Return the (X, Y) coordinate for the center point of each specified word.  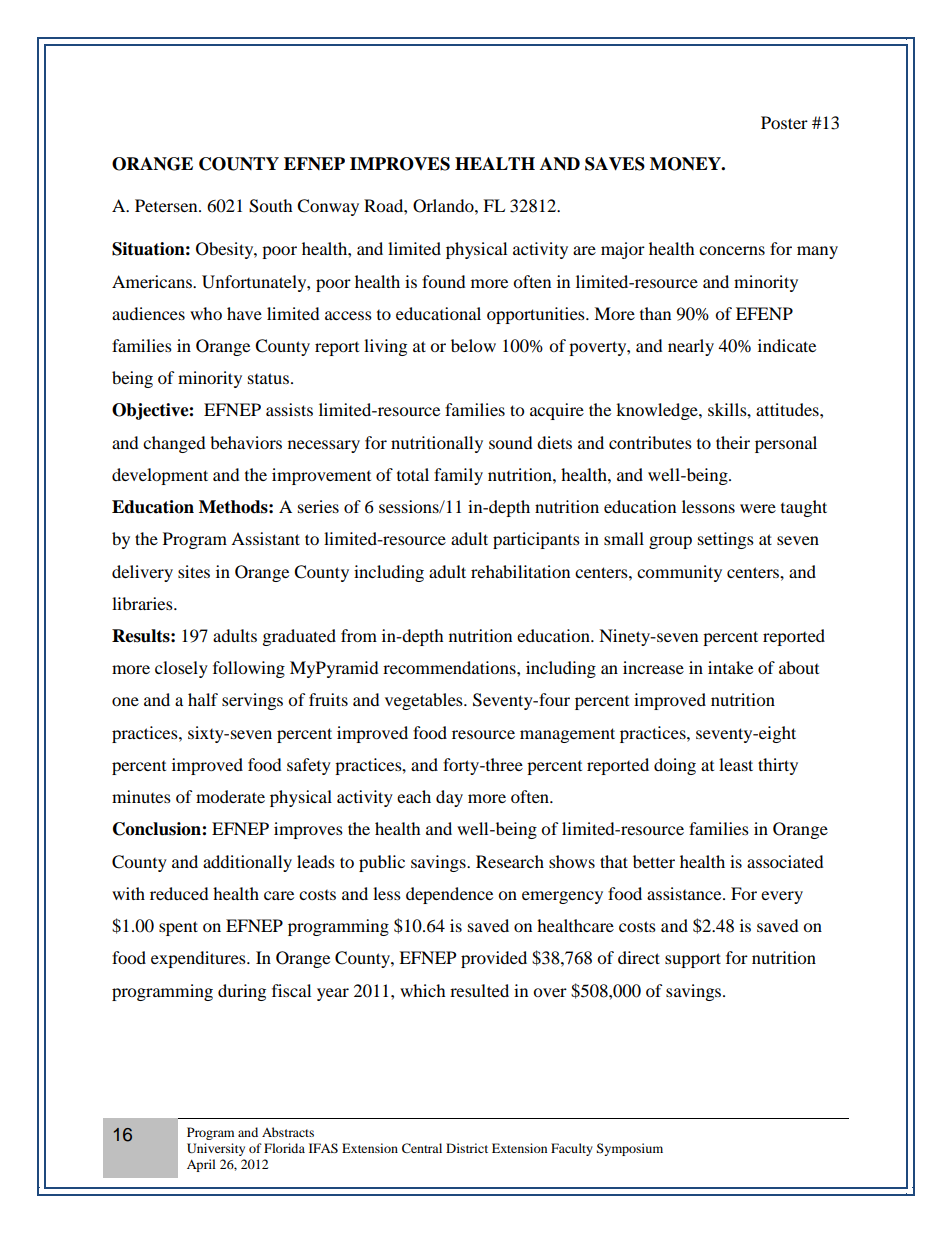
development (160, 476)
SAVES (615, 164)
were (758, 508)
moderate (230, 796)
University (216, 1149)
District (467, 1148)
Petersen (167, 205)
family (458, 476)
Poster (784, 122)
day (449, 798)
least (736, 764)
